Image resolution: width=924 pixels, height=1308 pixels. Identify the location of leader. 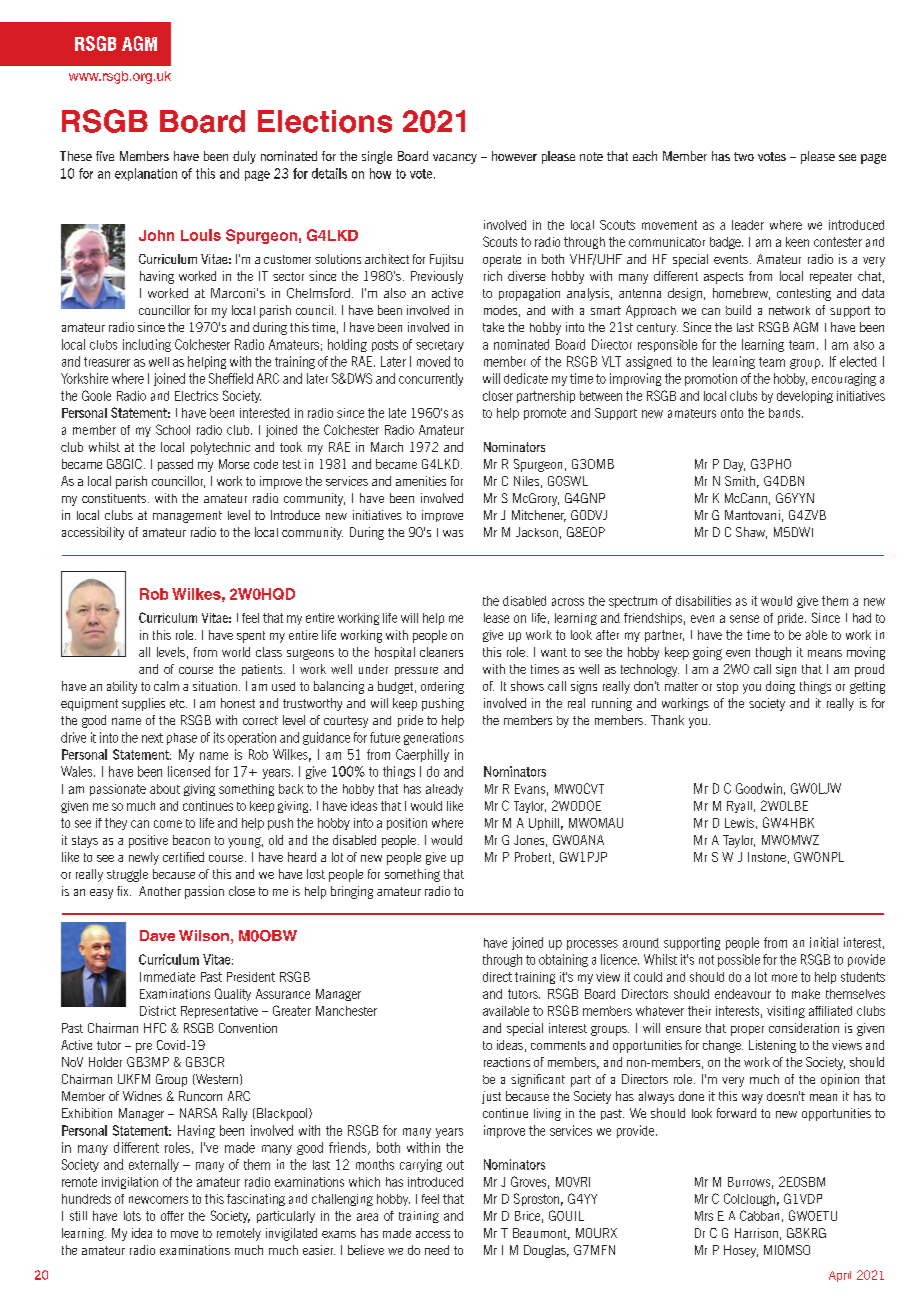
(748, 225).
